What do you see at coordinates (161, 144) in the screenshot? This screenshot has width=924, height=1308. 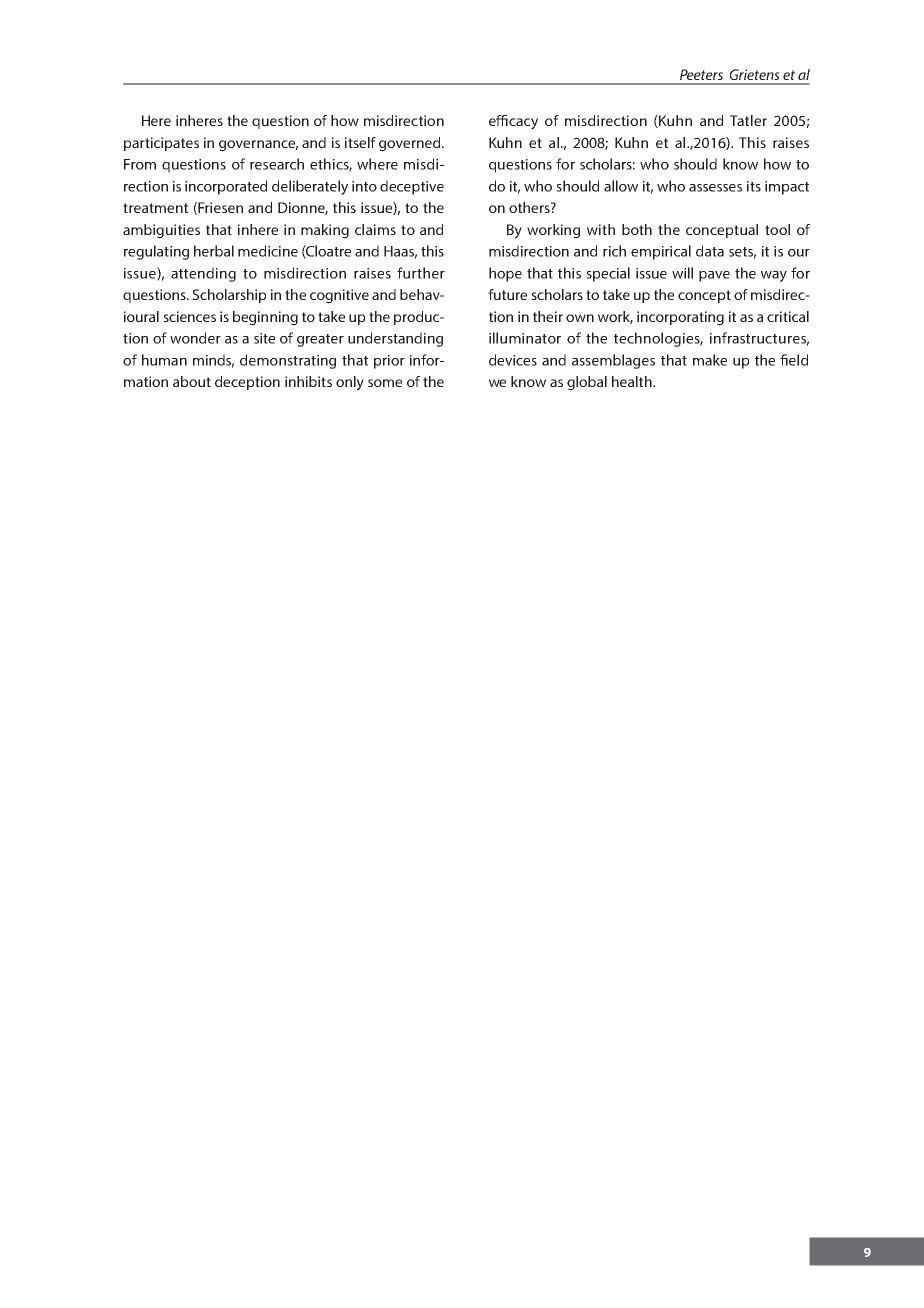 I see `participates` at bounding box center [161, 144].
